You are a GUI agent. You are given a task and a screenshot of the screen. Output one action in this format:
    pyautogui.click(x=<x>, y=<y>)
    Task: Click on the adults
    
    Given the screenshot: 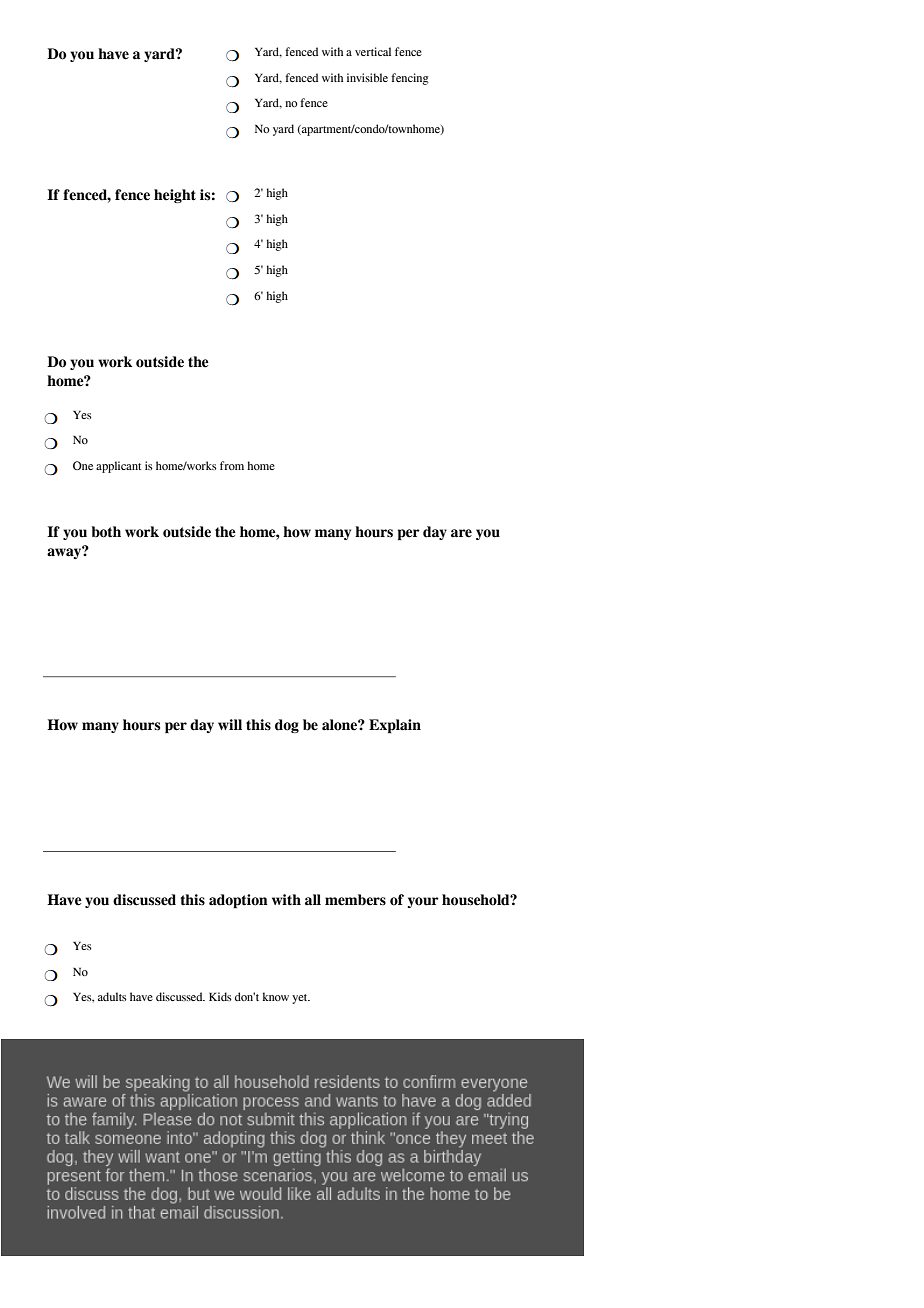 What is the action you would take?
    pyautogui.click(x=112, y=996)
